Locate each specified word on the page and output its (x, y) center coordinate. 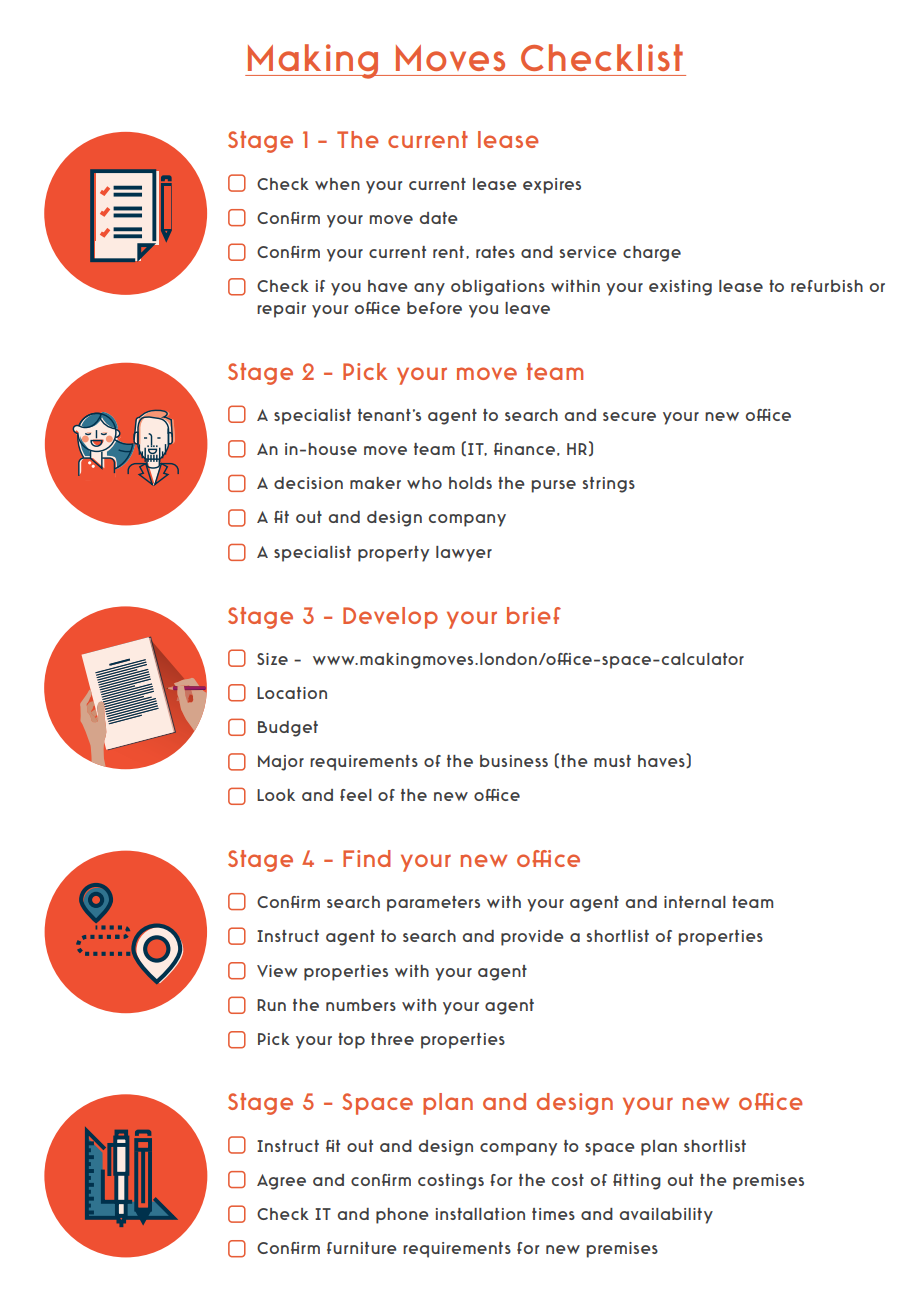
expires (552, 186)
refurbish (827, 286)
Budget (288, 729)
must (612, 761)
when (337, 184)
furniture (362, 1248)
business (514, 761)
